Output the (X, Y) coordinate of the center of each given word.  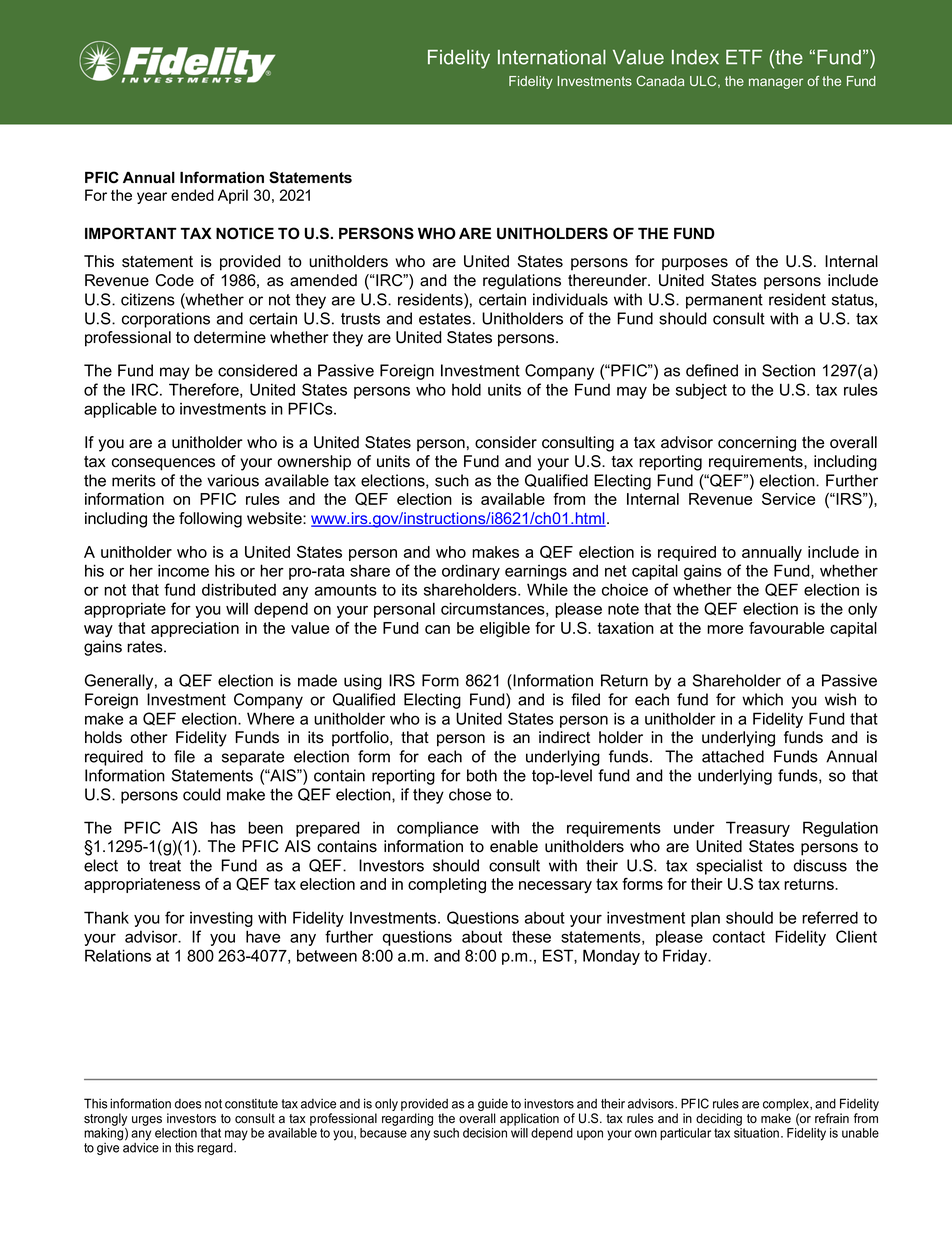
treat (165, 866)
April (233, 196)
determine (230, 337)
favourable (786, 628)
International (552, 57)
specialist (729, 867)
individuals (570, 299)
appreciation (195, 629)
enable (514, 846)
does (188, 1104)
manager (776, 83)
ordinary (471, 572)
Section (788, 370)
